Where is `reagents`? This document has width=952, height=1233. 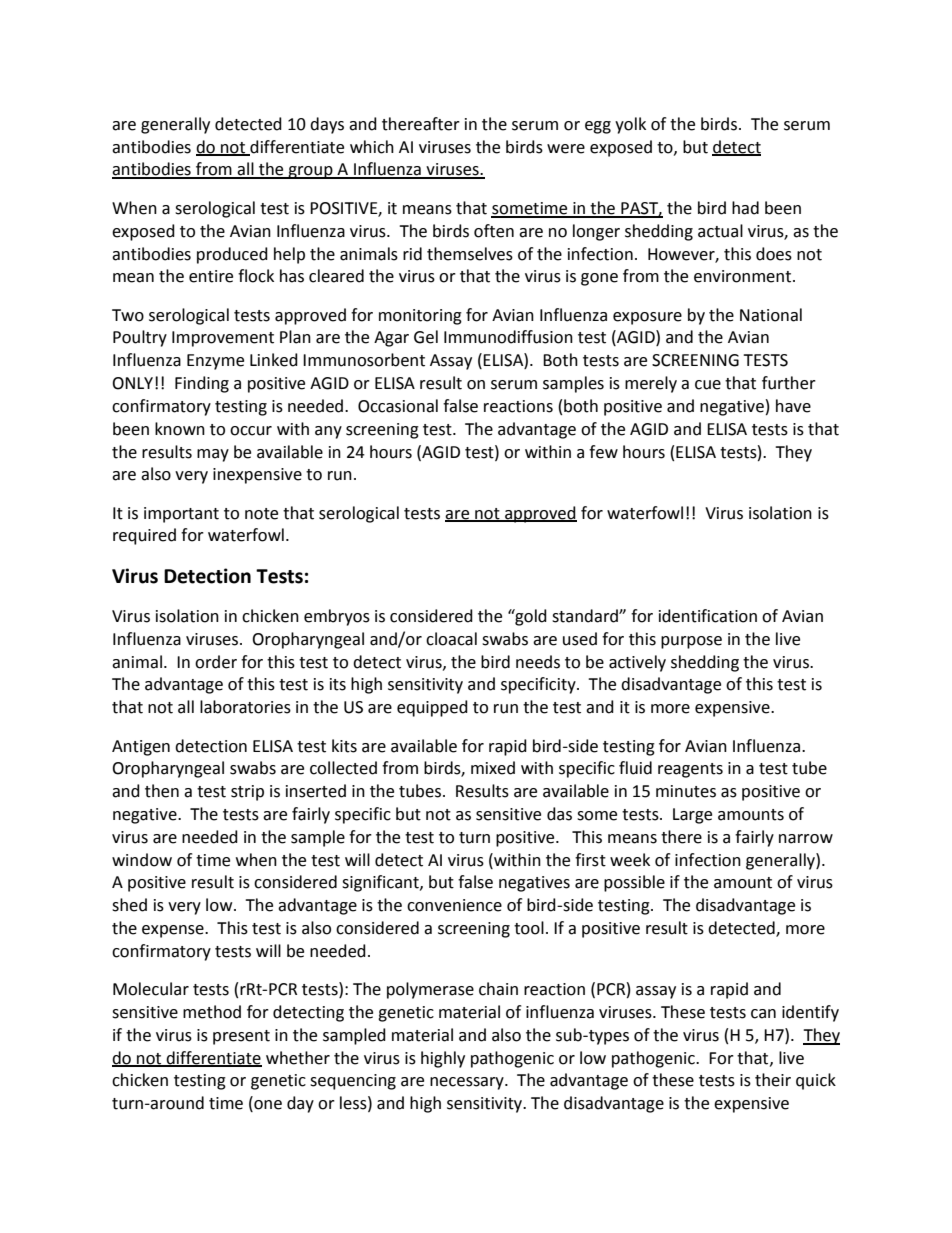 reagents is located at coordinates (690, 770).
